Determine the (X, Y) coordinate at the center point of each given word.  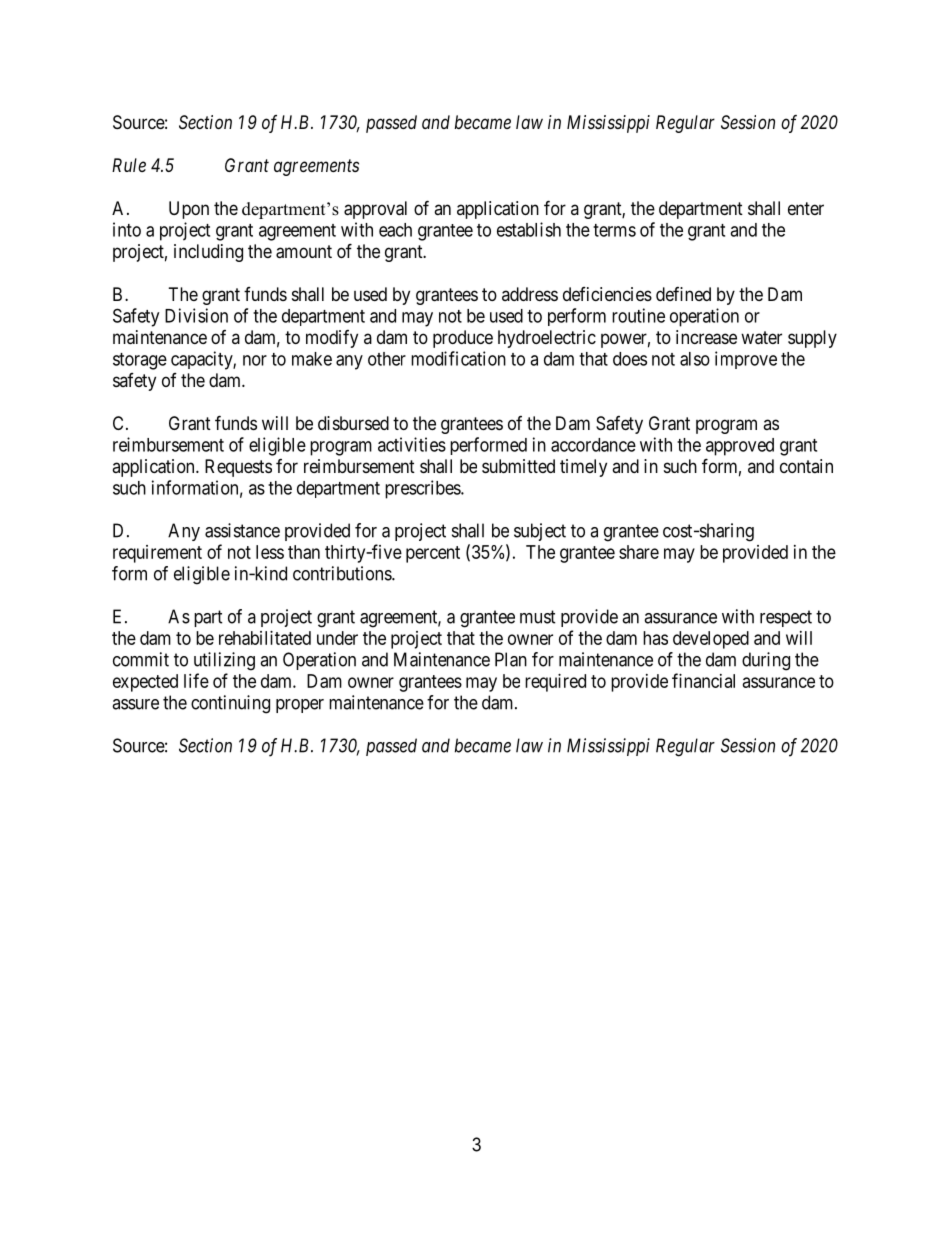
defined (683, 294)
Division (196, 315)
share (639, 552)
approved (740, 447)
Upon (189, 210)
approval (375, 210)
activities (412, 444)
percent (433, 554)
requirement (157, 554)
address (530, 294)
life (196, 680)
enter (806, 208)
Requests (238, 468)
